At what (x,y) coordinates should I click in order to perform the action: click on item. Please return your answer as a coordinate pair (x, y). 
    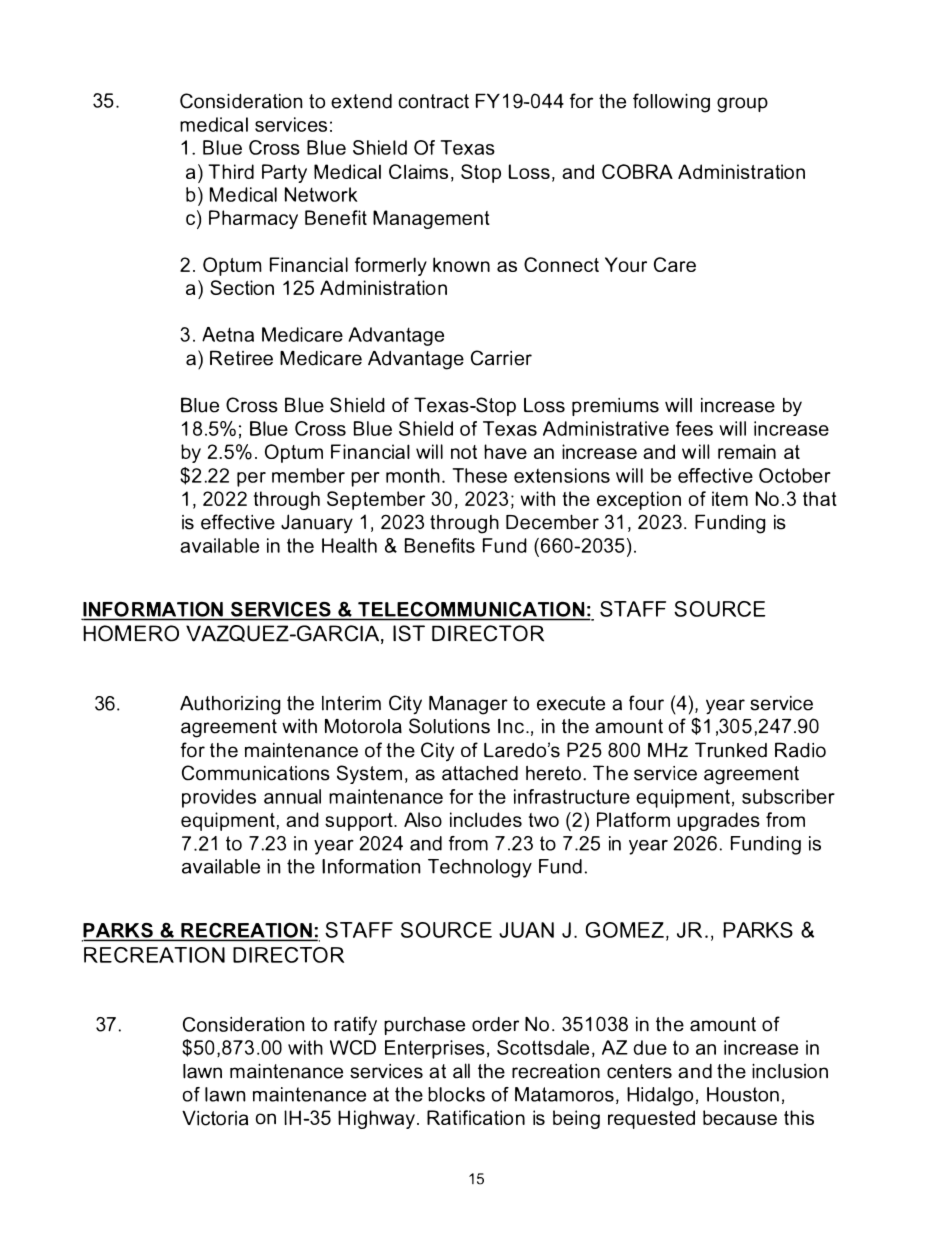
    Looking at the image, I should click on (730, 498).
